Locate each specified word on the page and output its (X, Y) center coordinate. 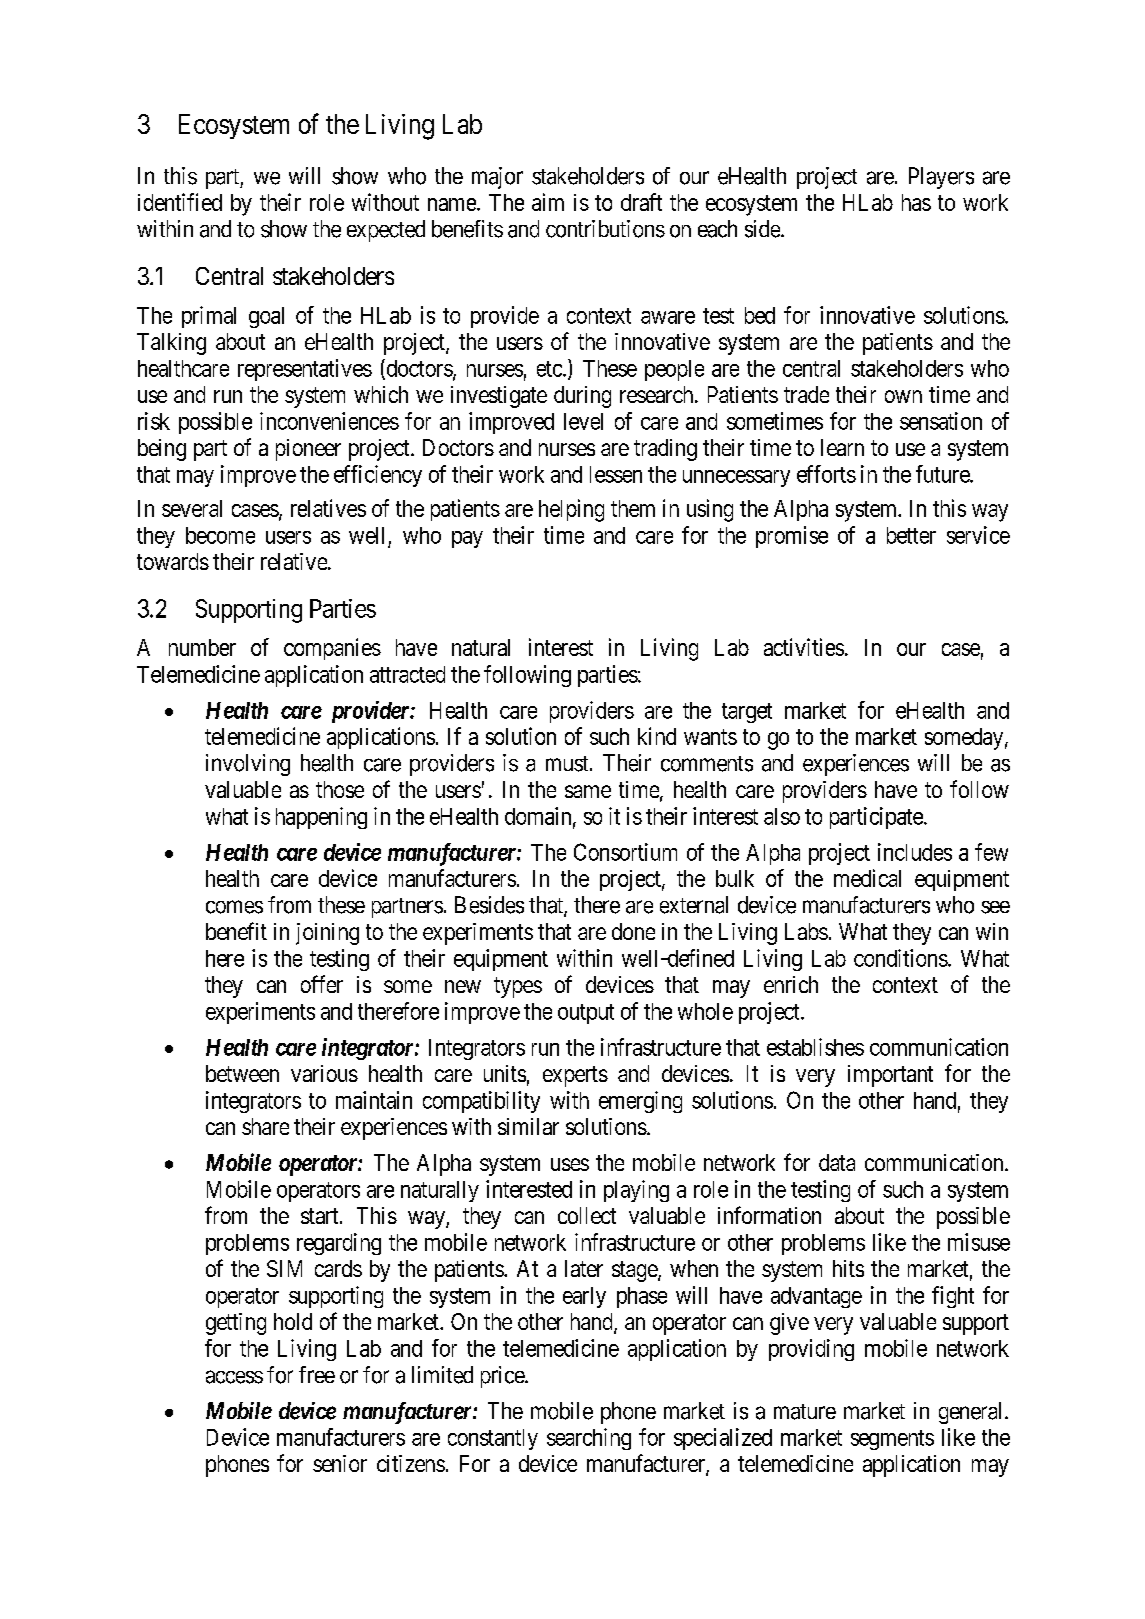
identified (180, 202)
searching (589, 1439)
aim (548, 202)
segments (892, 1440)
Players (941, 178)
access (234, 1377)
